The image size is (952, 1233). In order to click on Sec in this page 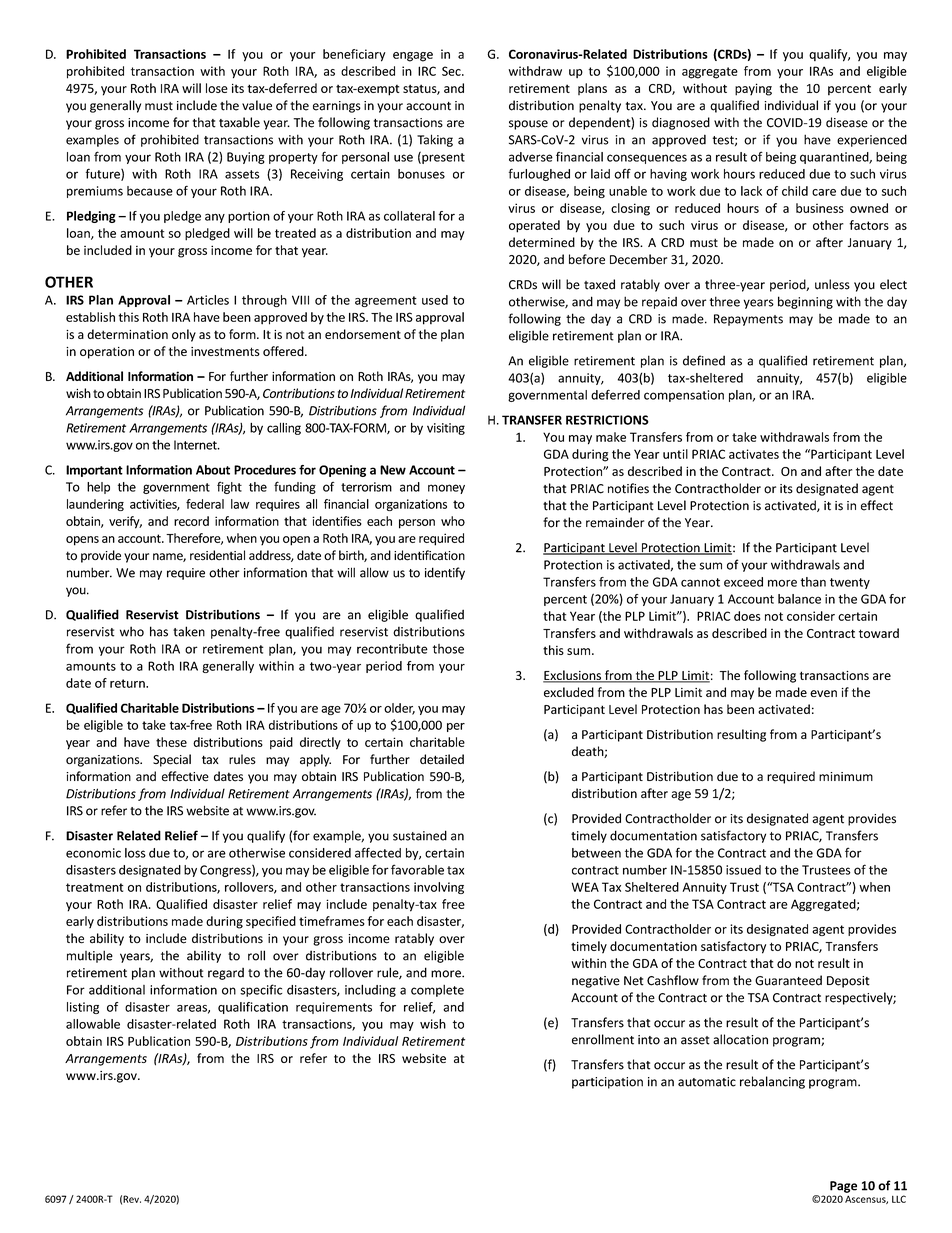, I will do `click(452, 71)`.
